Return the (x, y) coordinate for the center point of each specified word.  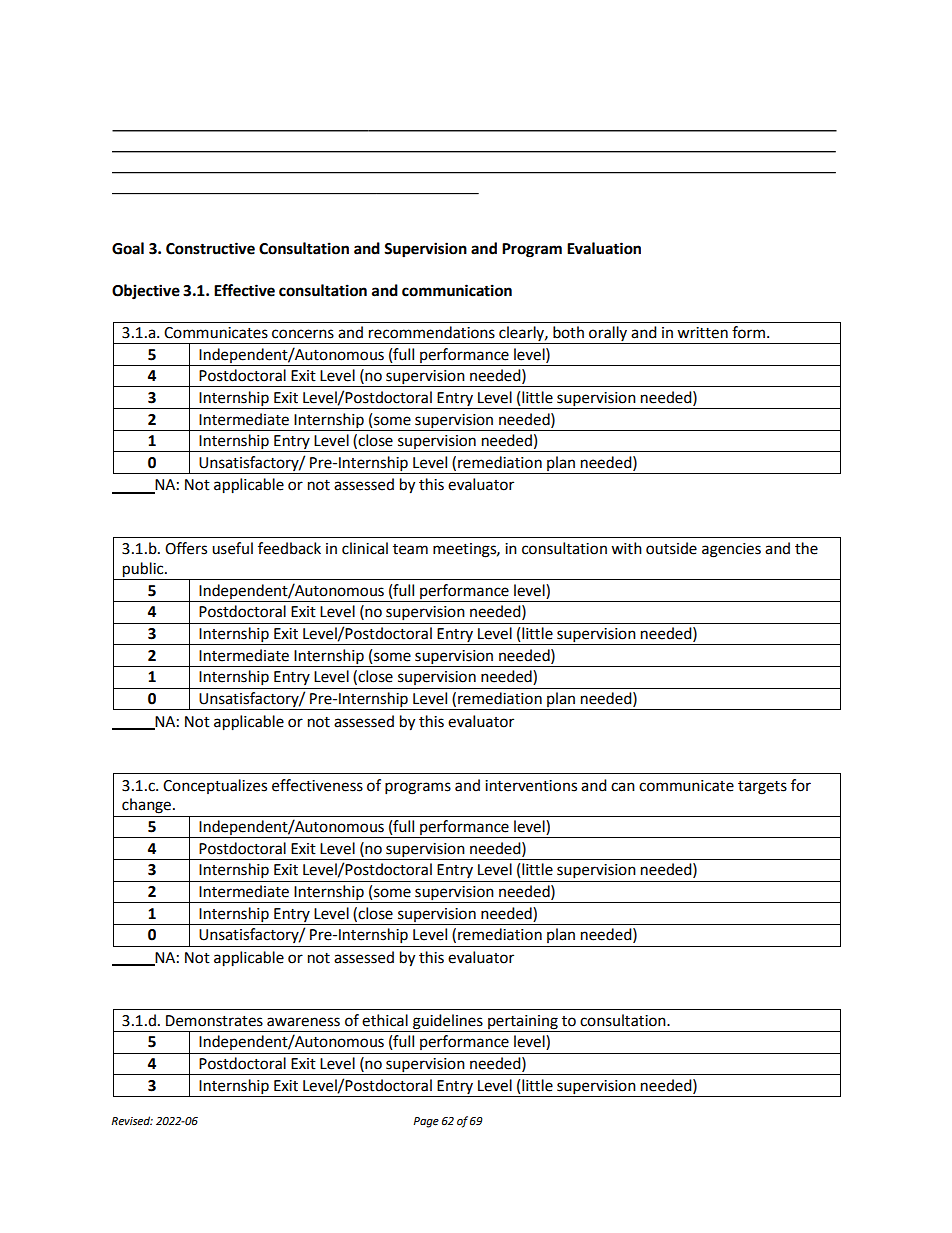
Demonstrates (214, 1021)
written (702, 333)
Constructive (210, 248)
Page (426, 1122)
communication (457, 290)
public (144, 570)
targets (762, 788)
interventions (531, 786)
